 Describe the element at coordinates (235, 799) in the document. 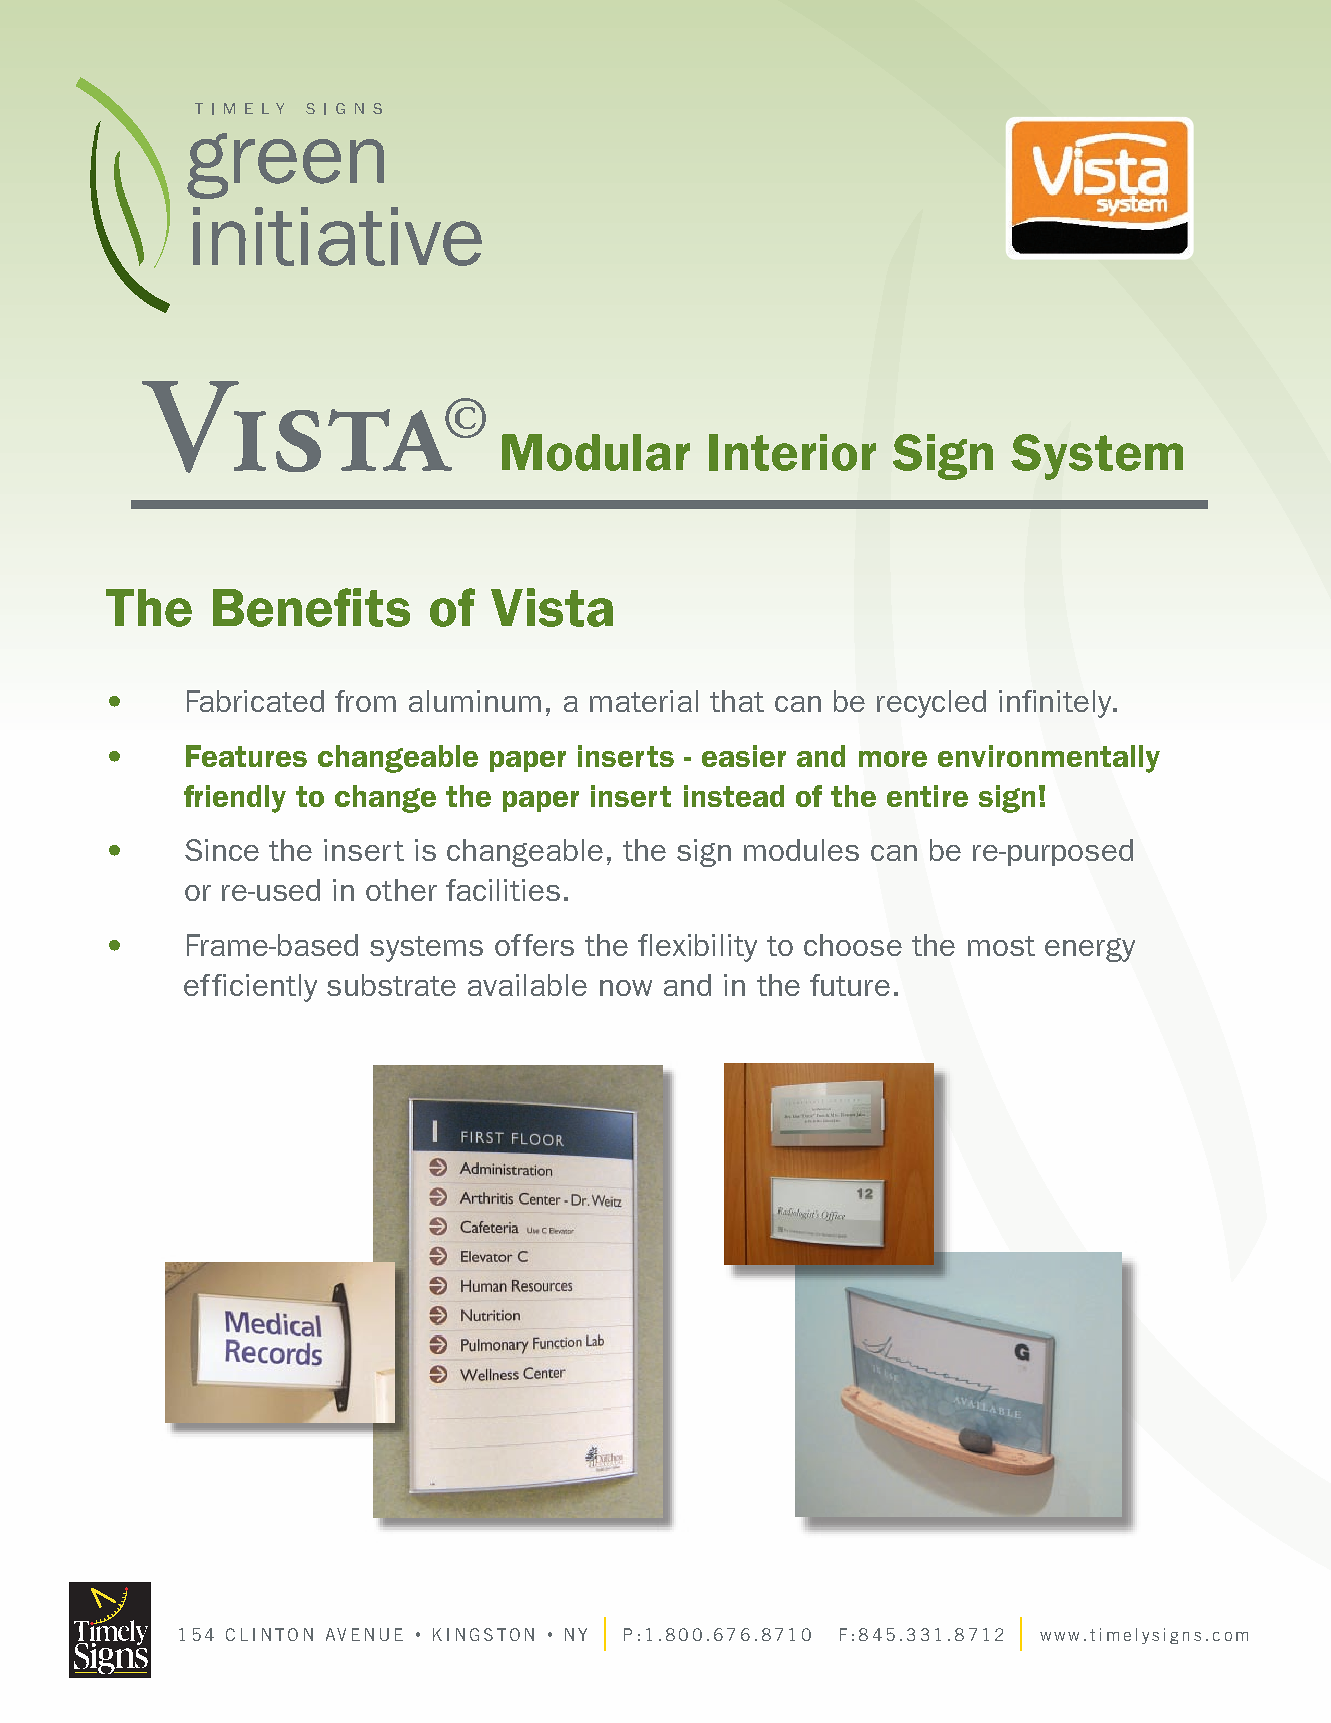

I see `friendly` at that location.
